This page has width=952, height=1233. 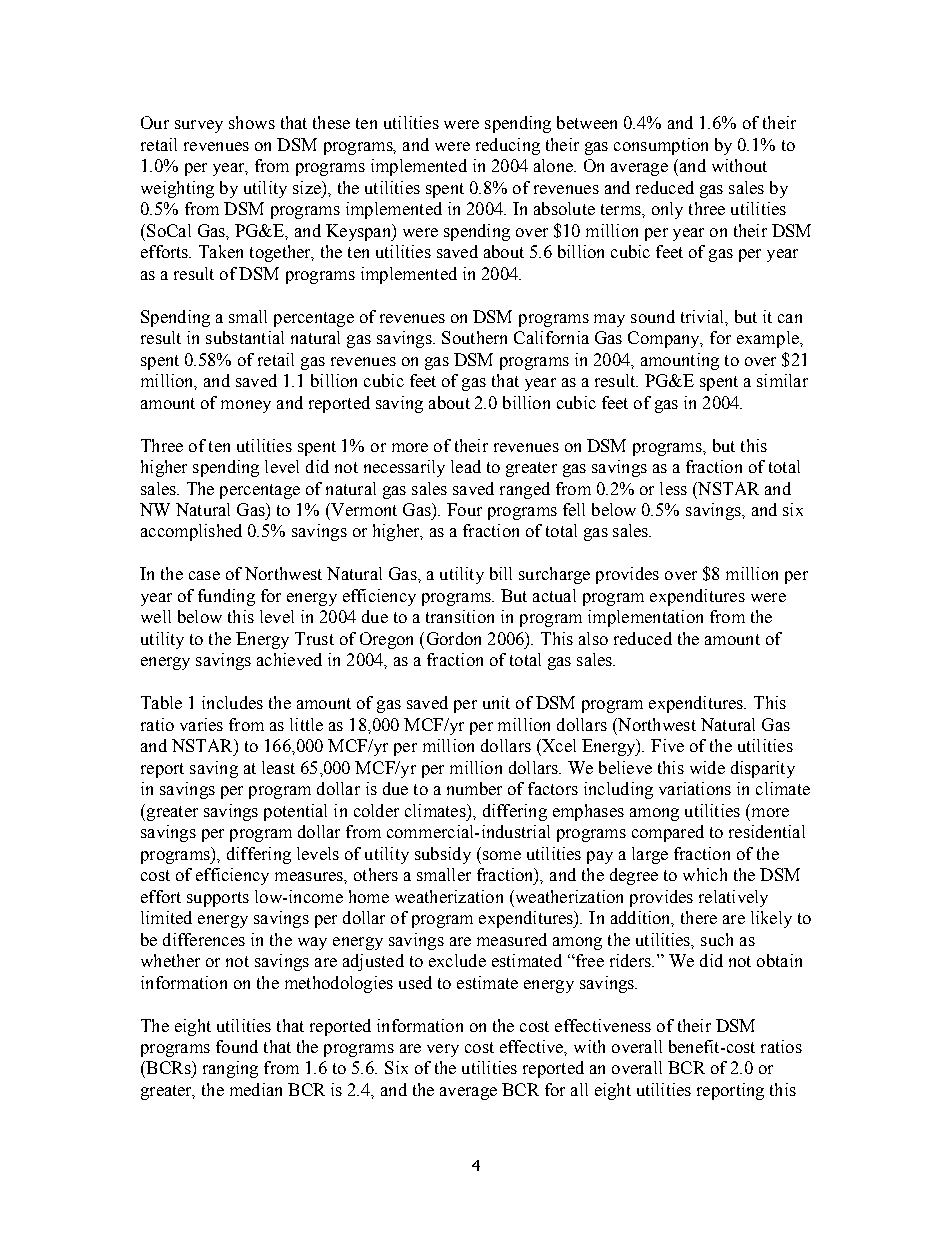 What do you see at coordinates (707, 767) in the page?
I see `wide` at bounding box center [707, 767].
